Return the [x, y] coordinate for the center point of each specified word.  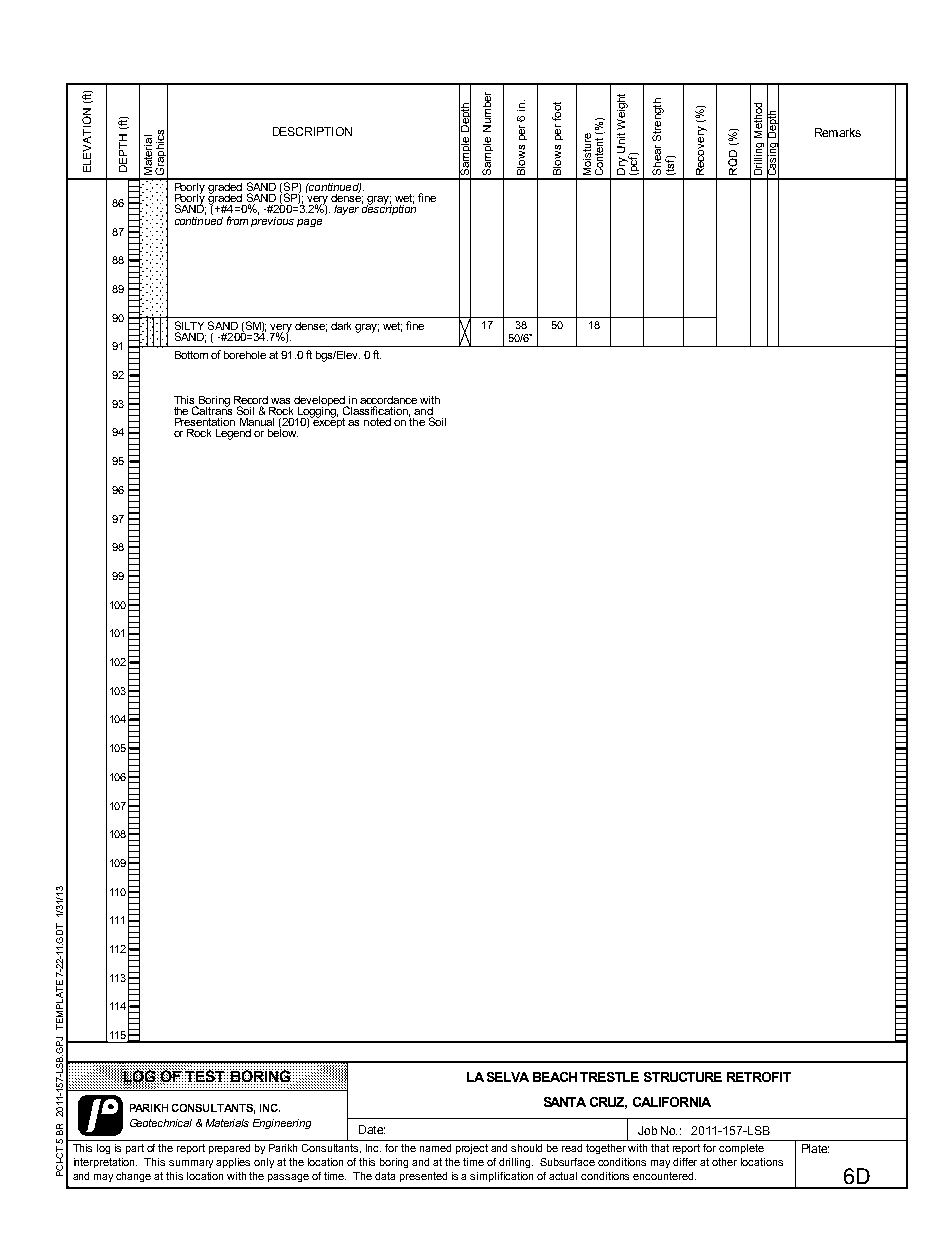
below [283, 431]
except [328, 421]
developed [321, 402]
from [237, 220]
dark [341, 326]
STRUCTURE [683, 1077]
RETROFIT [759, 1077]
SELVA [508, 1077]
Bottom [191, 355]
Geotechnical [161, 1123]
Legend [233, 434]
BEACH [555, 1077]
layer [346, 210]
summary [193, 1164]
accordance [388, 400]
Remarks [838, 132]
